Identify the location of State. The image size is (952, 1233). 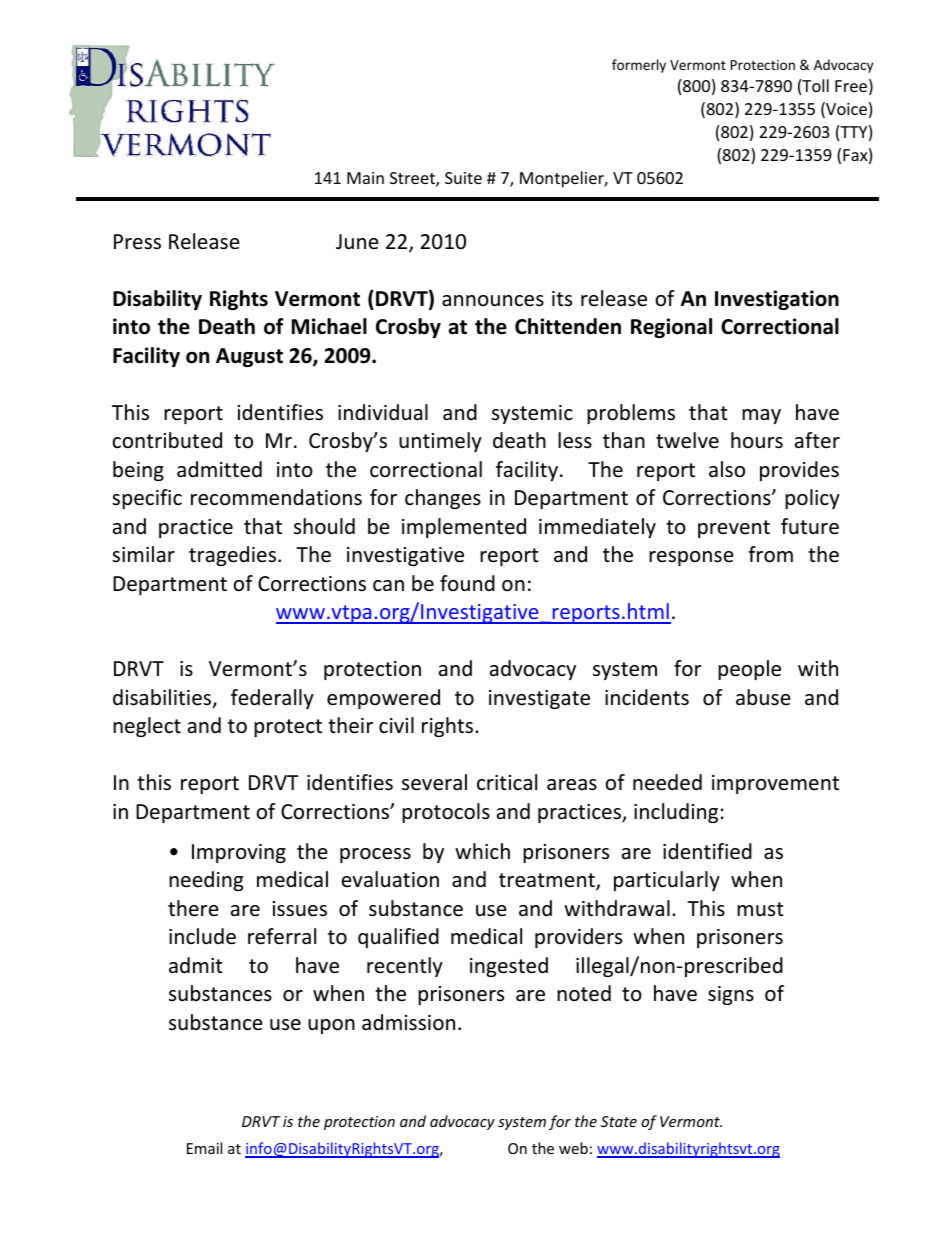
(619, 1121).
